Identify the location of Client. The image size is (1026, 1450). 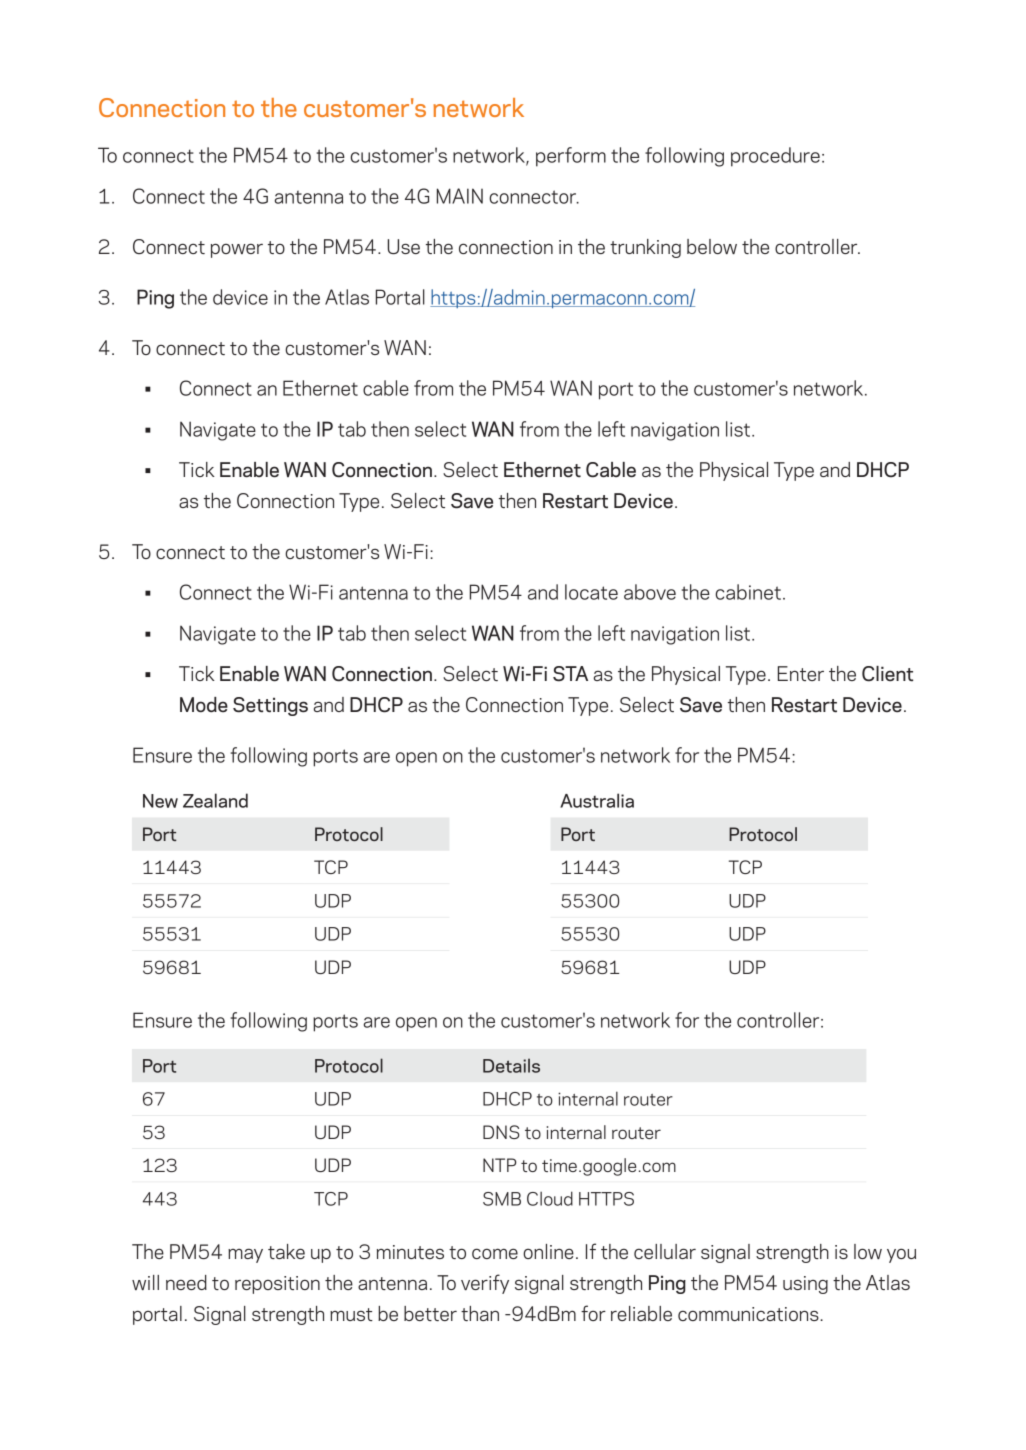
(887, 674).
